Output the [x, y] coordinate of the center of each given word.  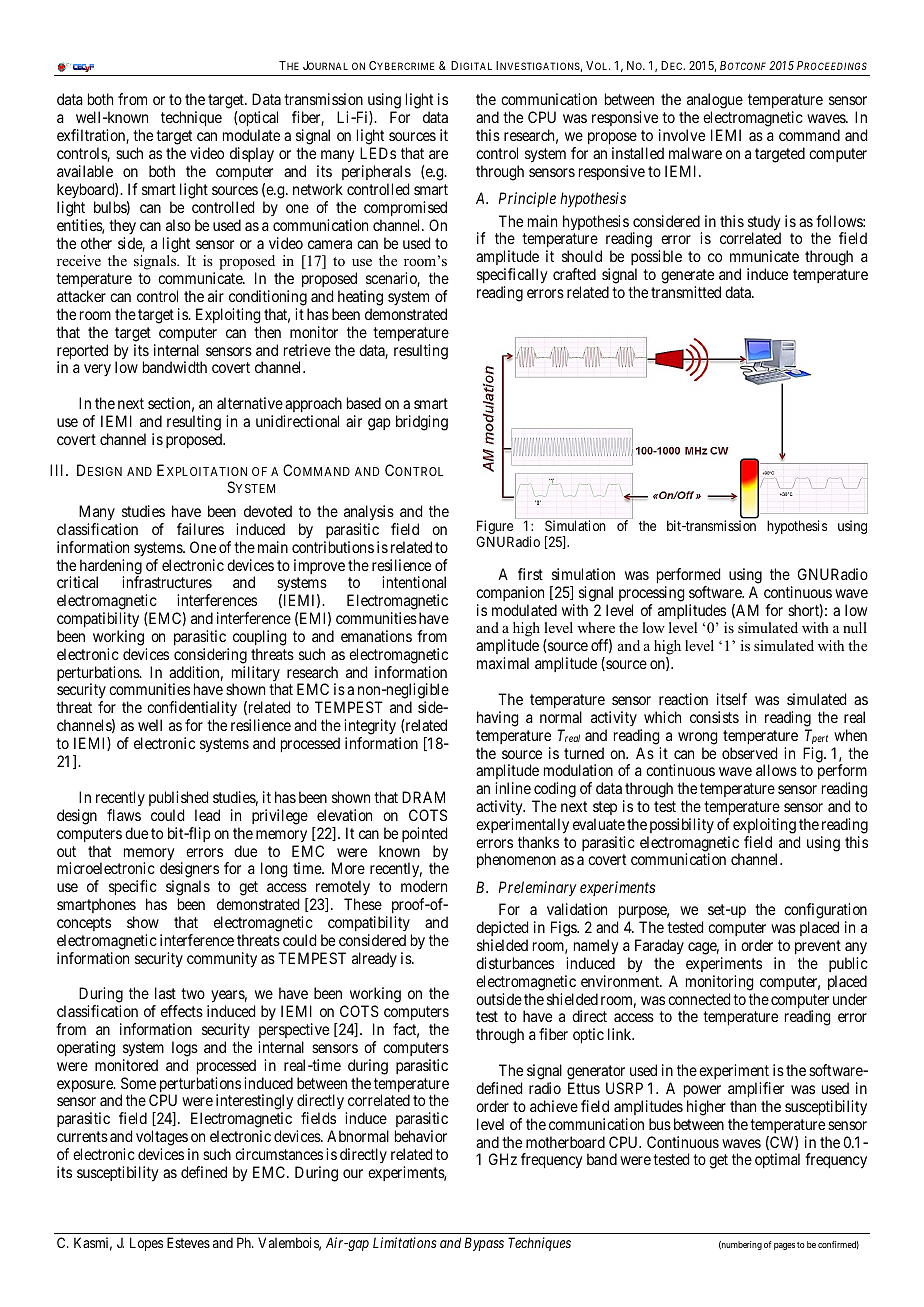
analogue [714, 102]
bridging [422, 423]
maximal [503, 663]
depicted [502, 930]
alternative [250, 403]
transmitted [686, 292]
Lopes [146, 1244]
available [85, 171]
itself [732, 699]
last [165, 993]
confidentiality [192, 710]
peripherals [376, 172]
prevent [818, 947]
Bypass [484, 1244]
